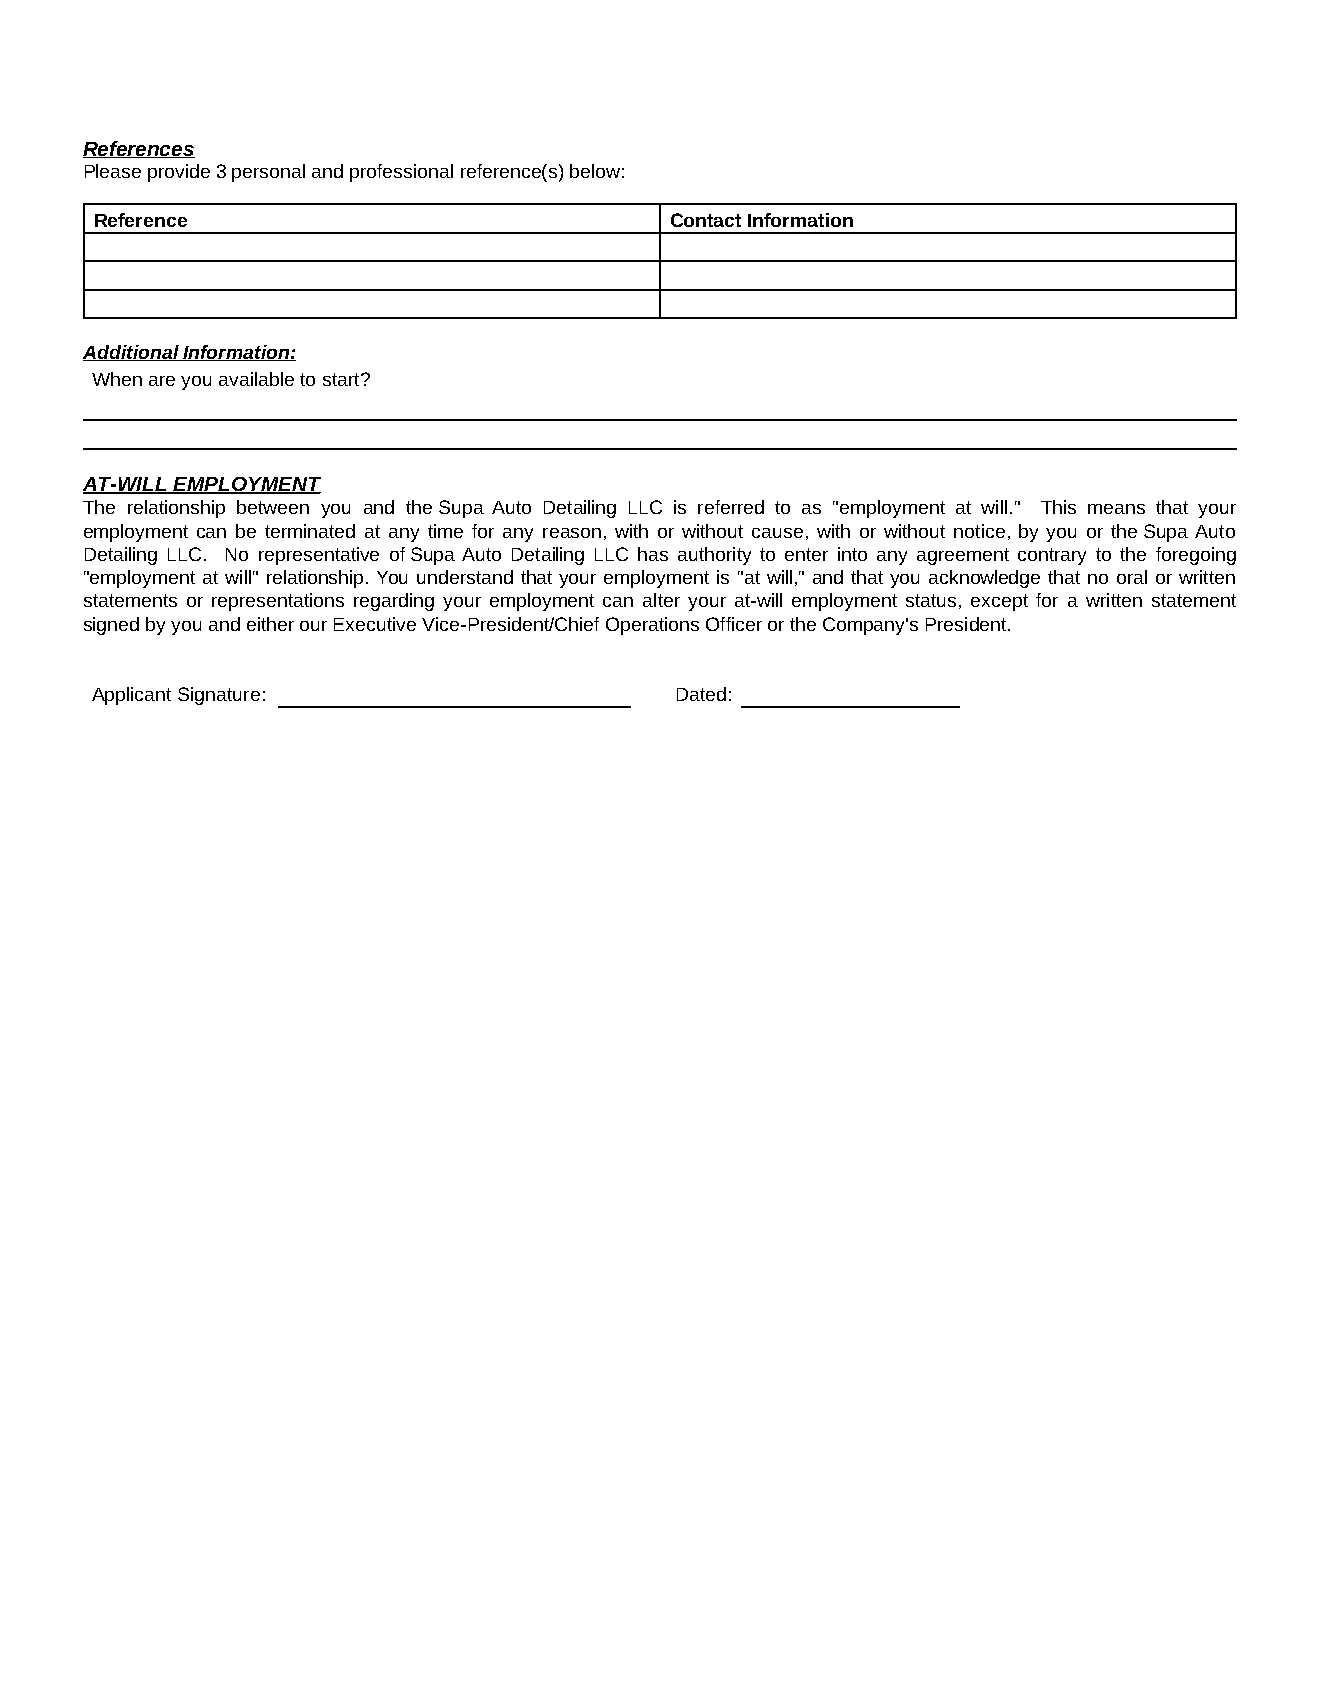  Describe the element at coordinates (999, 602) in the page. I see `except` at that location.
